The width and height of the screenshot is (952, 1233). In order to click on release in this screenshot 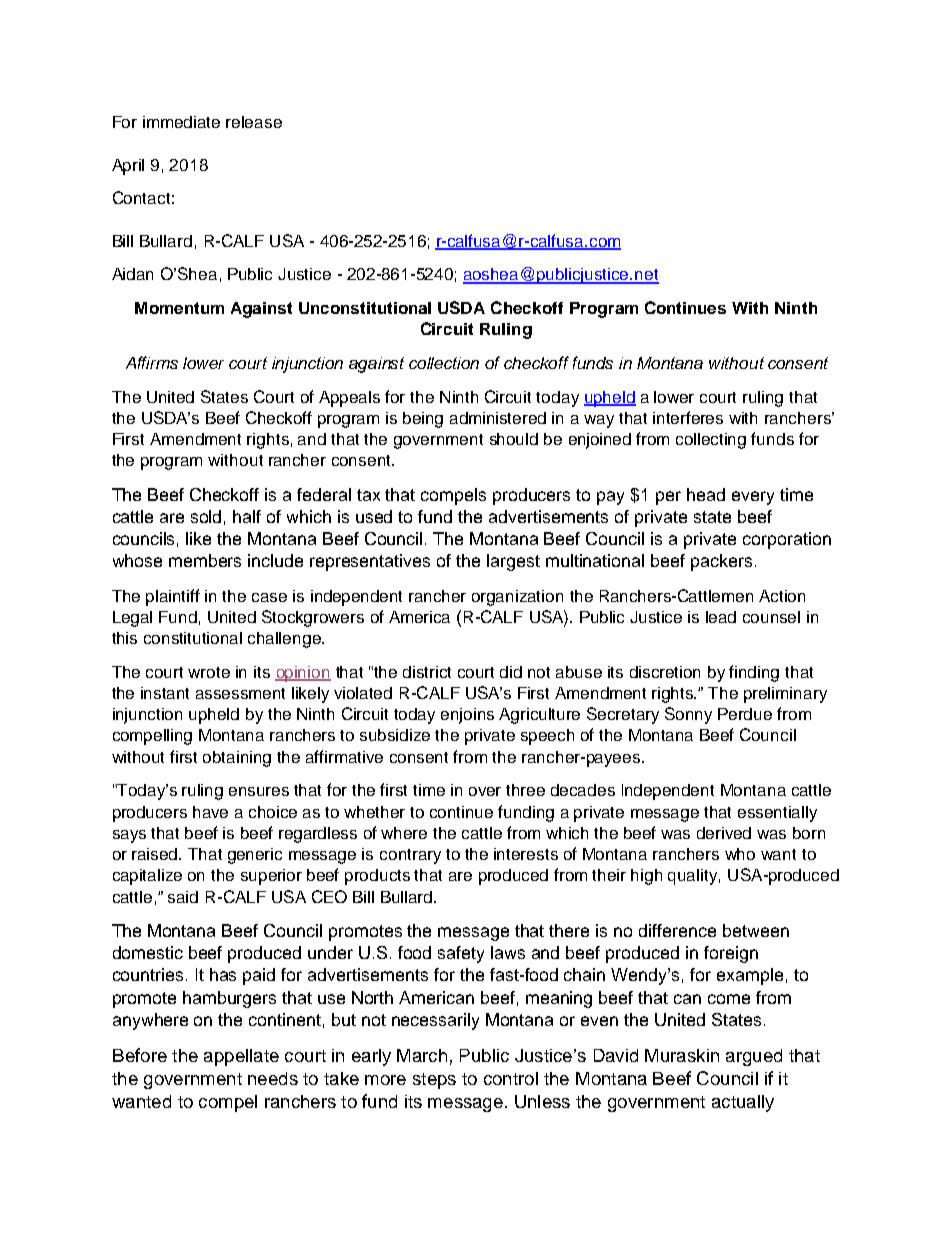, I will do `click(254, 122)`.
